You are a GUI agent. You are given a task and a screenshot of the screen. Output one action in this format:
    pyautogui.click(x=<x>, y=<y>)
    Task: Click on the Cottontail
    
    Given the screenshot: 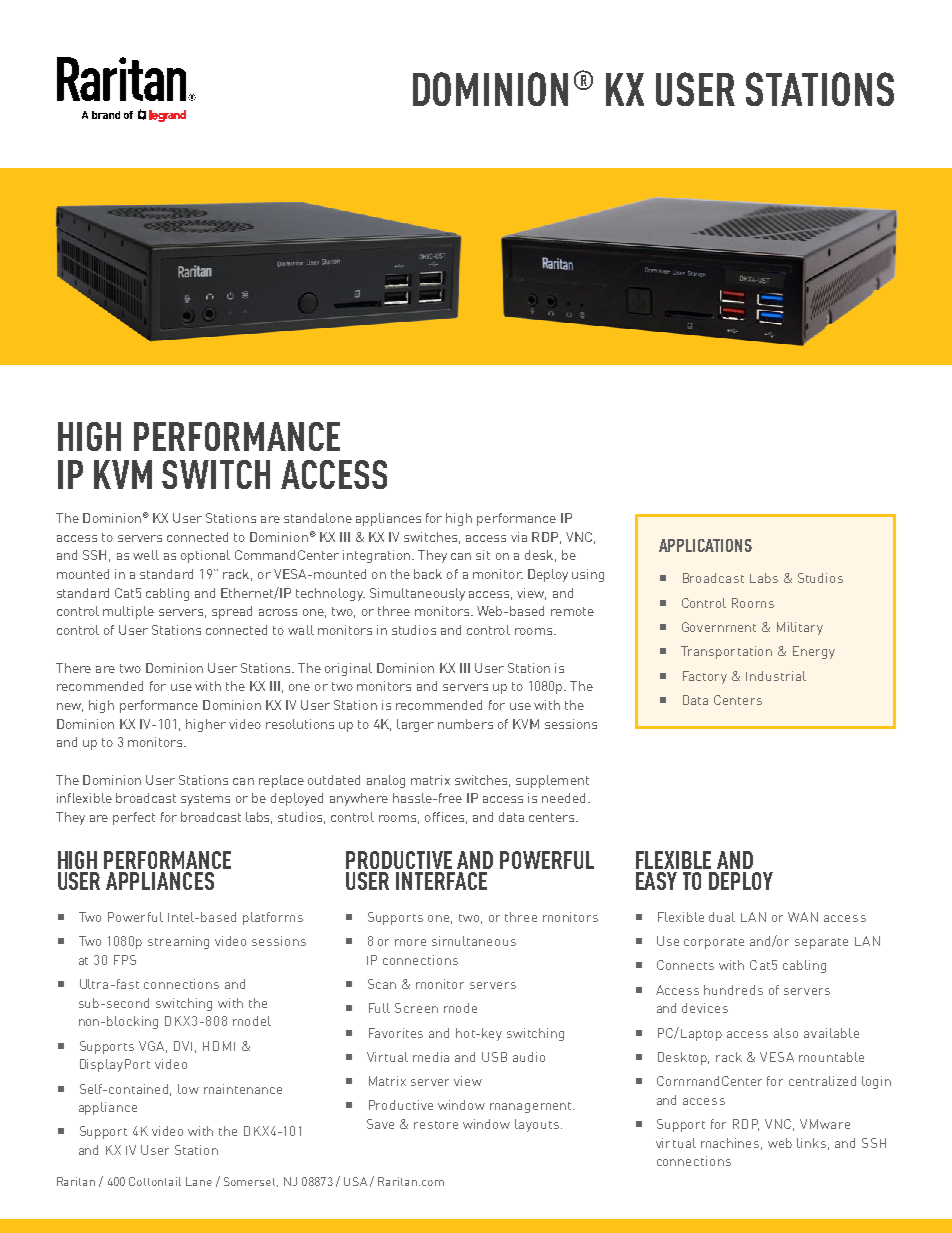 What is the action you would take?
    pyautogui.click(x=155, y=1181)
